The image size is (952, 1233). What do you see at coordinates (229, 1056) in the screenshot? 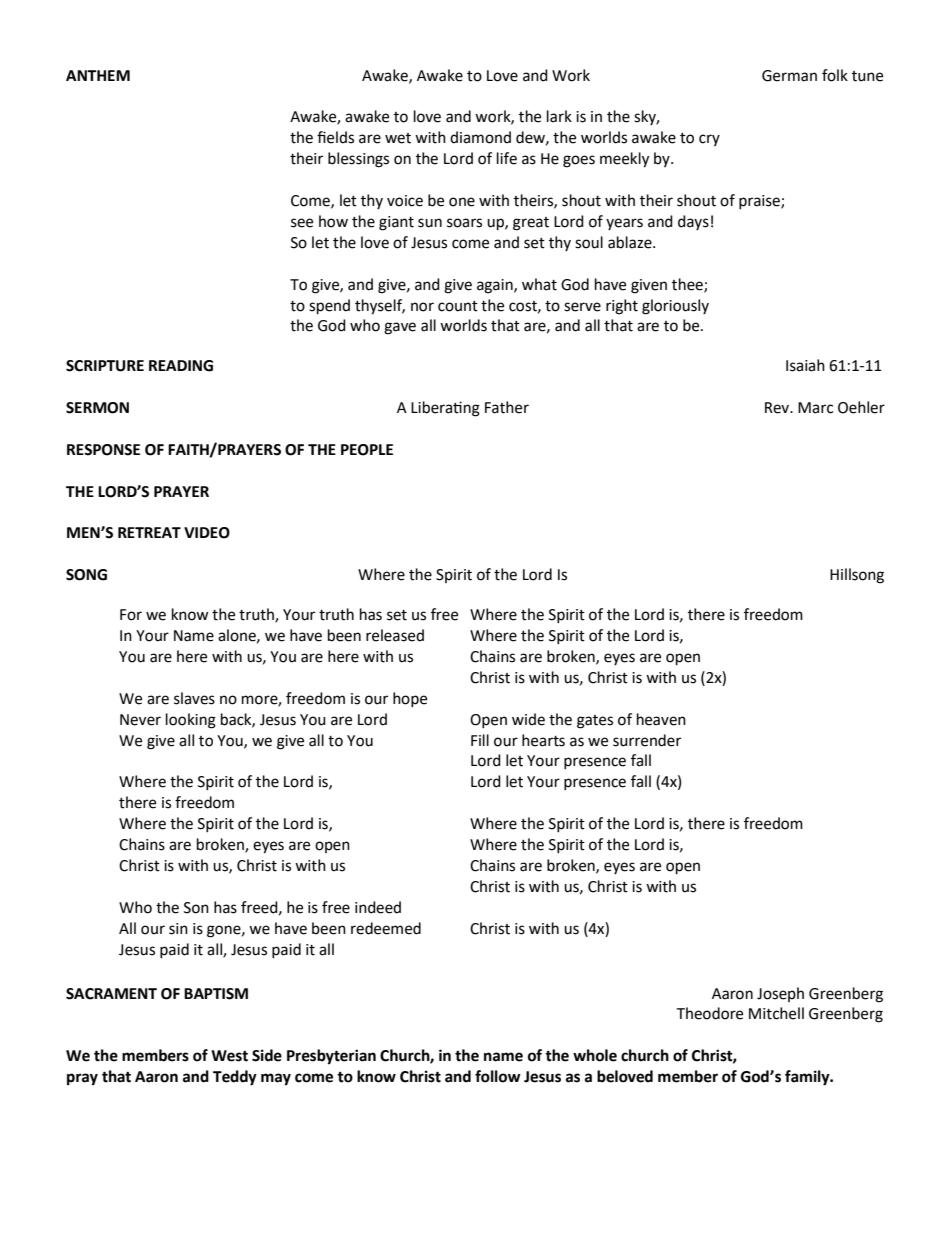
I see `West` at bounding box center [229, 1056].
